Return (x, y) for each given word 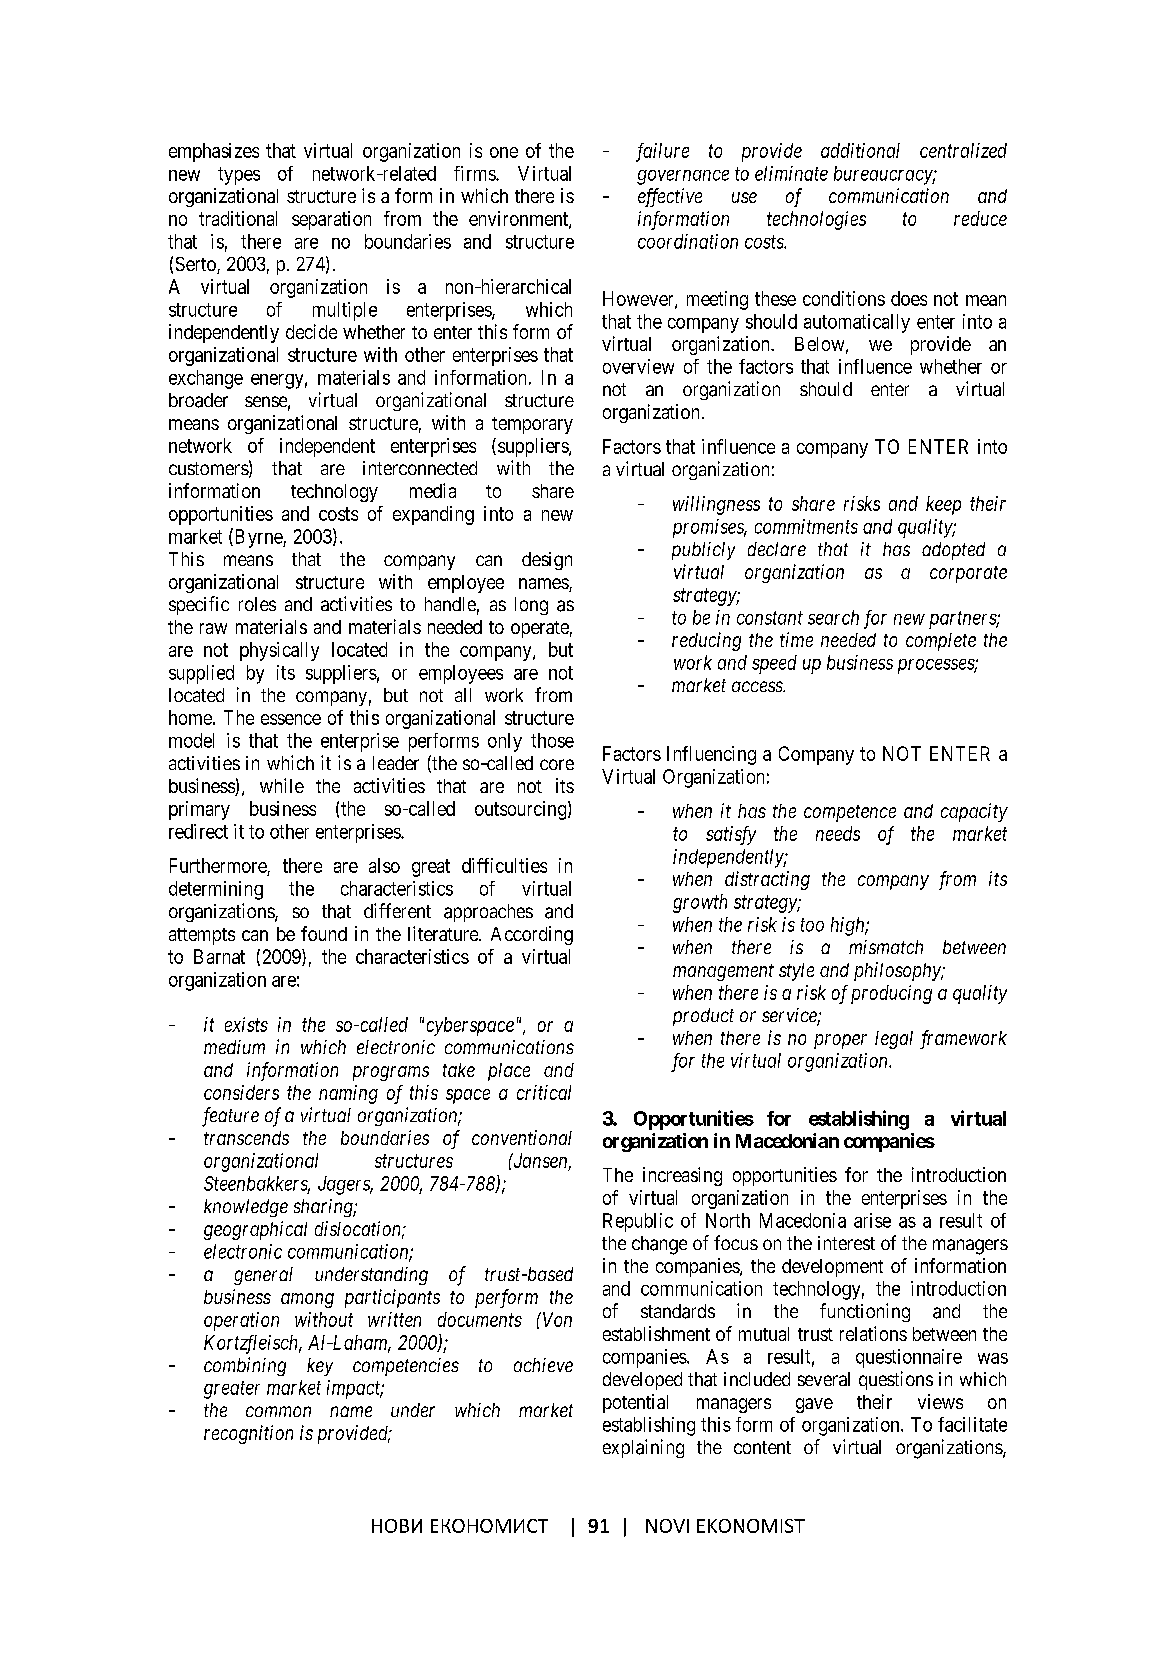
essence (291, 719)
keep (943, 505)
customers (209, 468)
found (324, 933)
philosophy (898, 971)
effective (670, 197)
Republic (638, 1222)
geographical (255, 1230)
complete (941, 642)
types (239, 176)
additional (860, 150)
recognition (248, 1434)
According (532, 935)
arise (872, 1220)
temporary (532, 425)
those (552, 740)
